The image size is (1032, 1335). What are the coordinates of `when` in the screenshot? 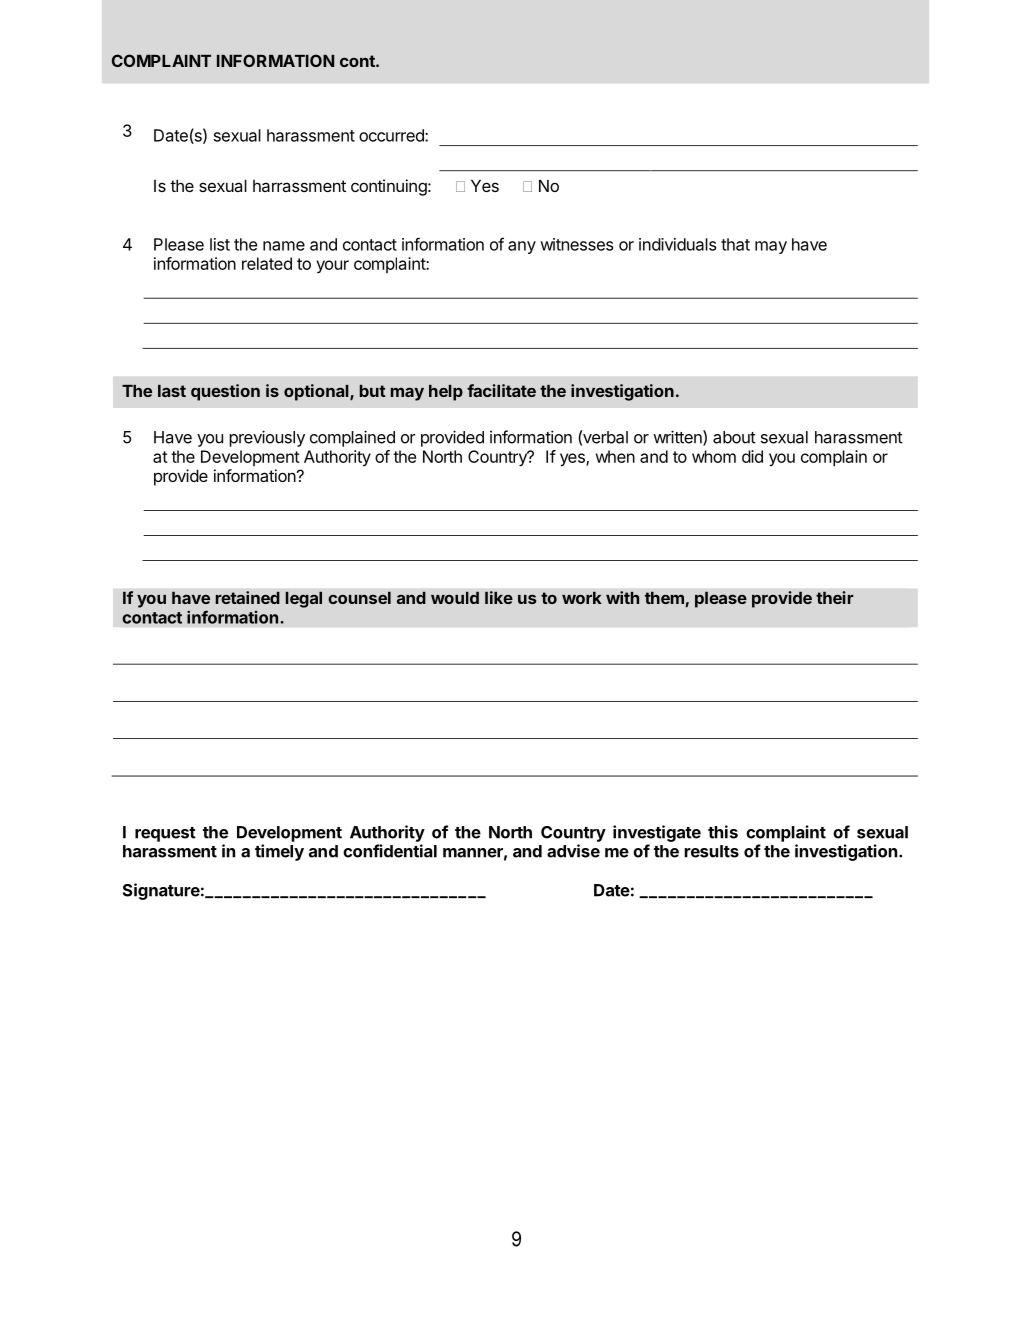 It's located at (615, 456).
